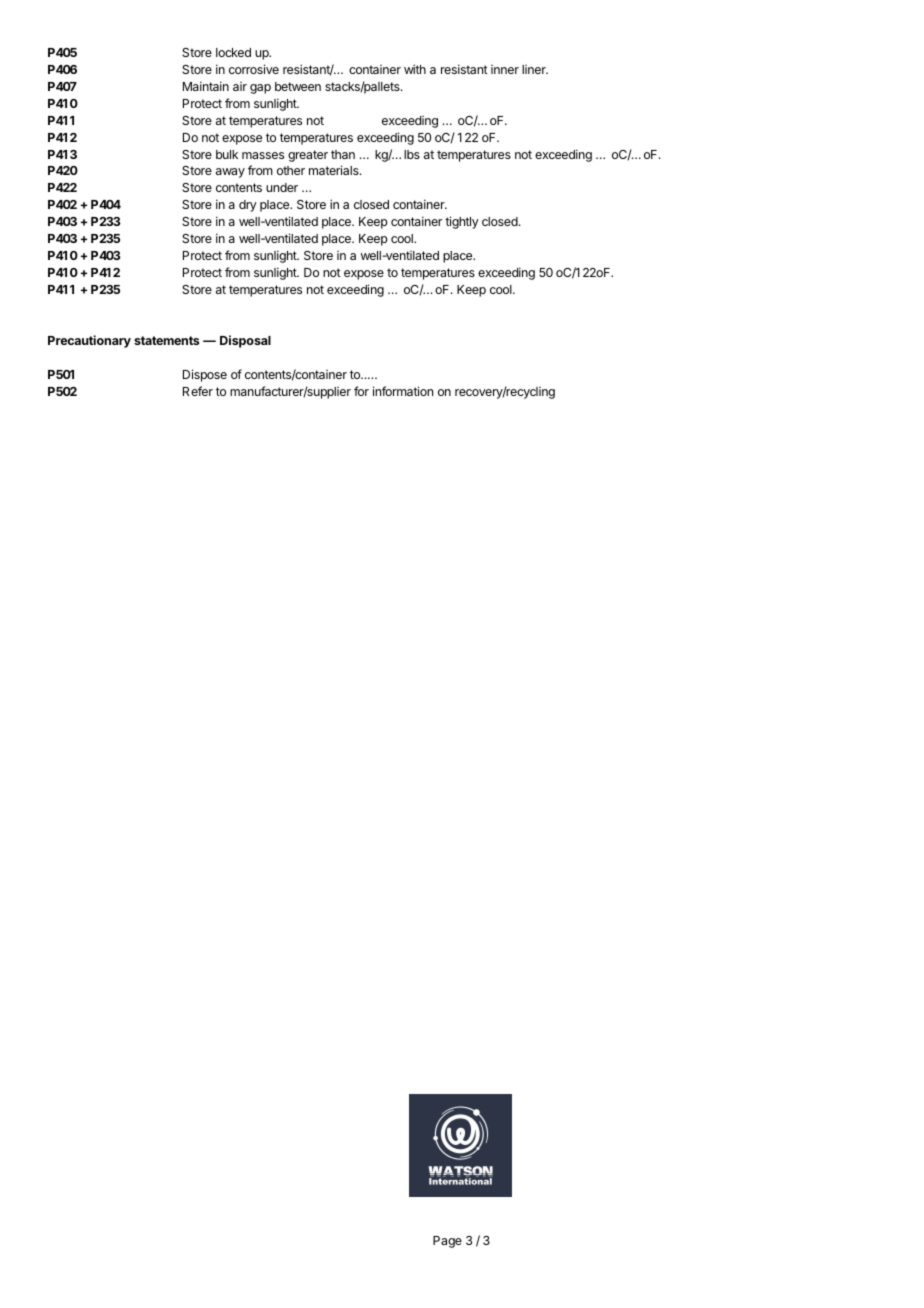 This screenshot has width=924, height=1308. I want to click on inner, so click(505, 69).
